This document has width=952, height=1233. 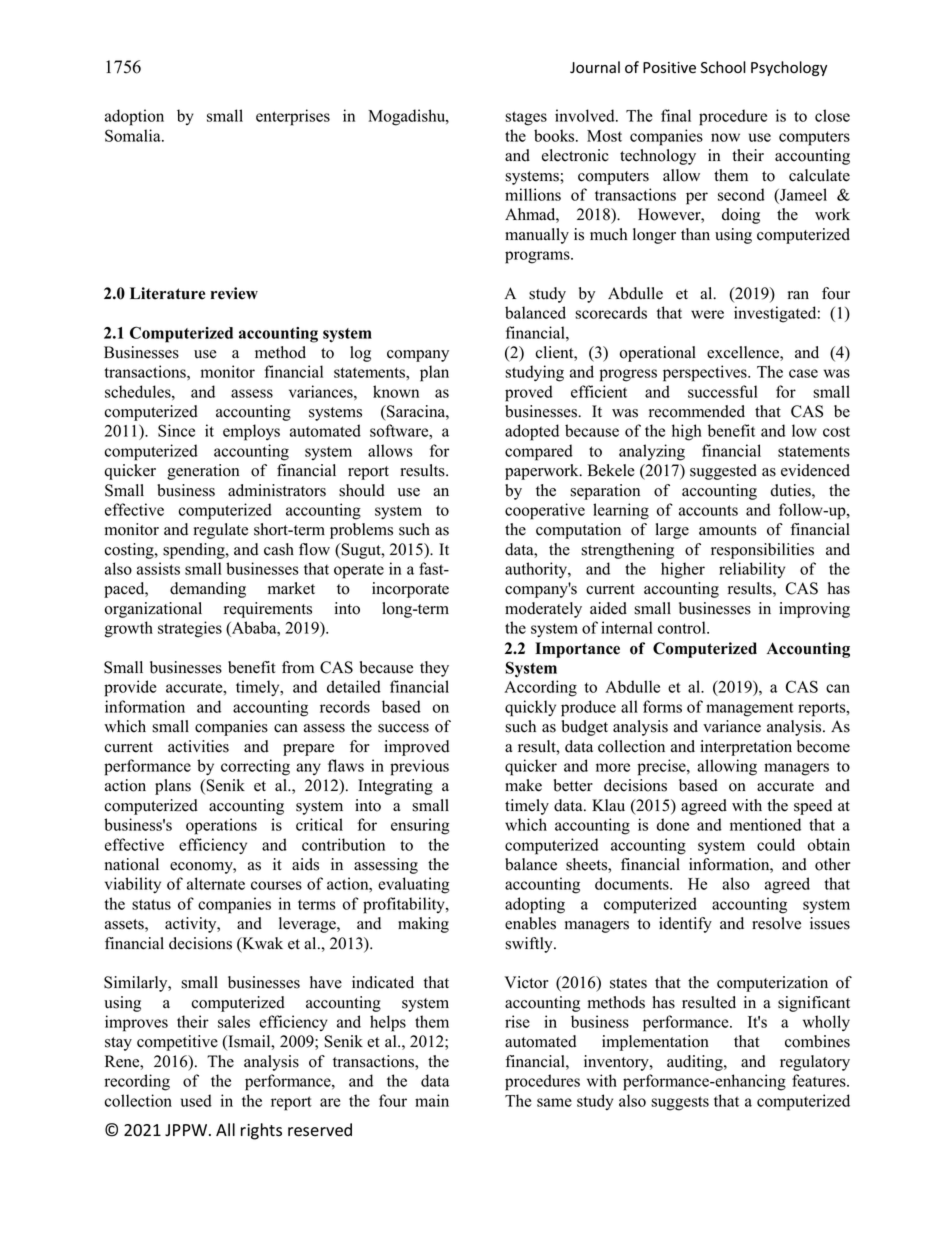 I want to click on suggests, so click(x=680, y=1103).
